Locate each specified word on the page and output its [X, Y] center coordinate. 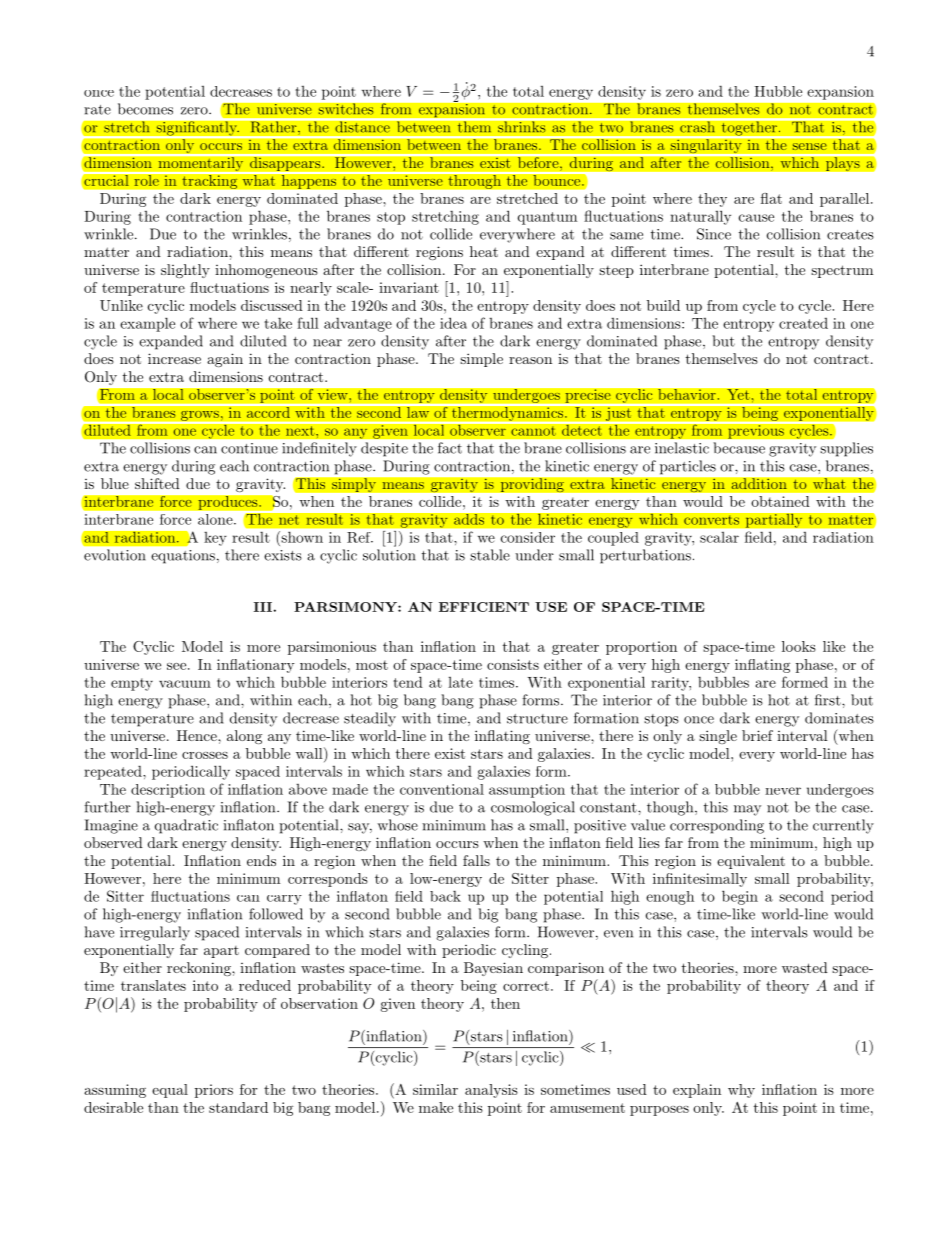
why [741, 1091]
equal [170, 1091]
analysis [491, 1091]
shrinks [522, 126]
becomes [145, 109]
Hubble [778, 91]
